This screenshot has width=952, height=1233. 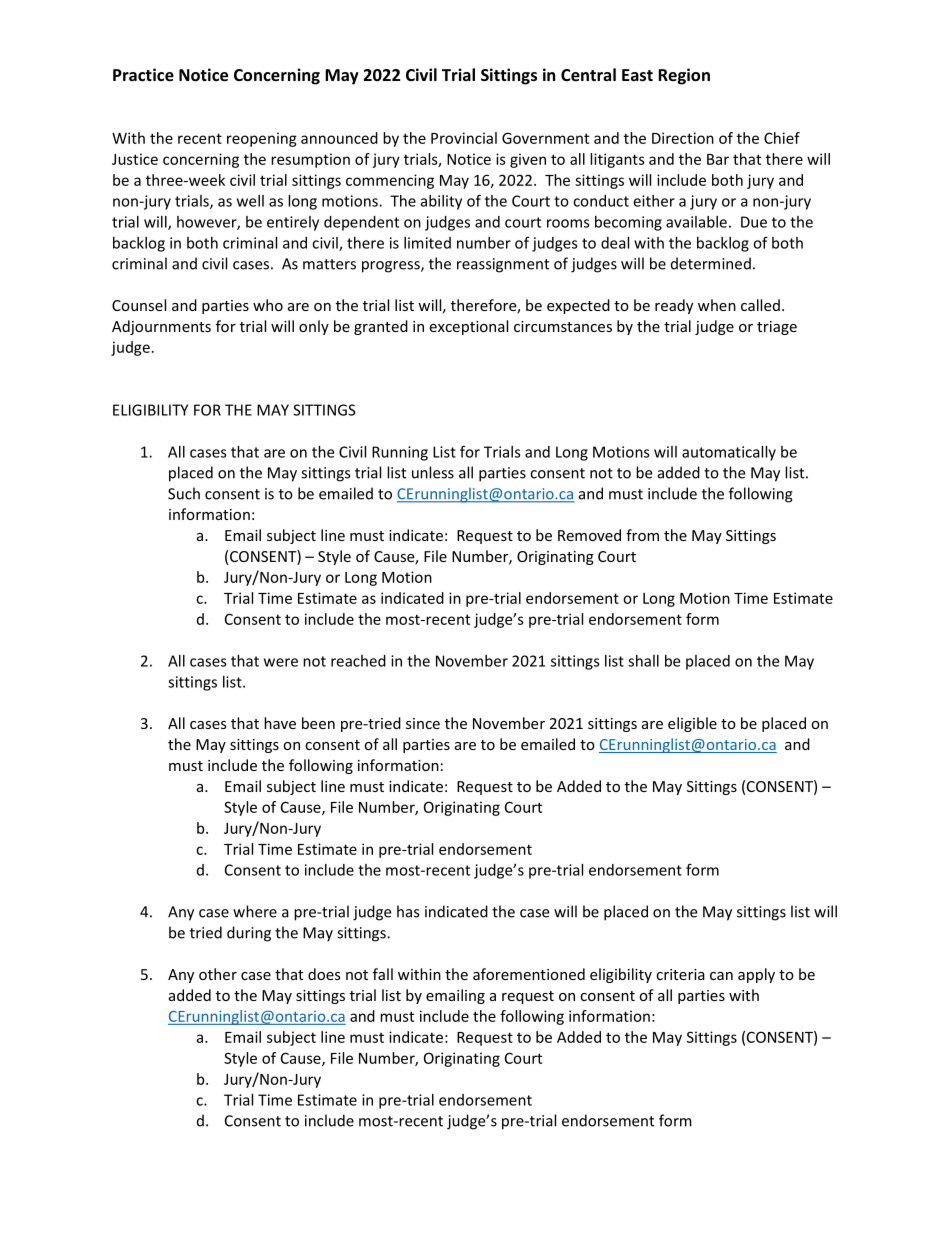 What do you see at coordinates (423, 723) in the screenshot?
I see `since` at bounding box center [423, 723].
